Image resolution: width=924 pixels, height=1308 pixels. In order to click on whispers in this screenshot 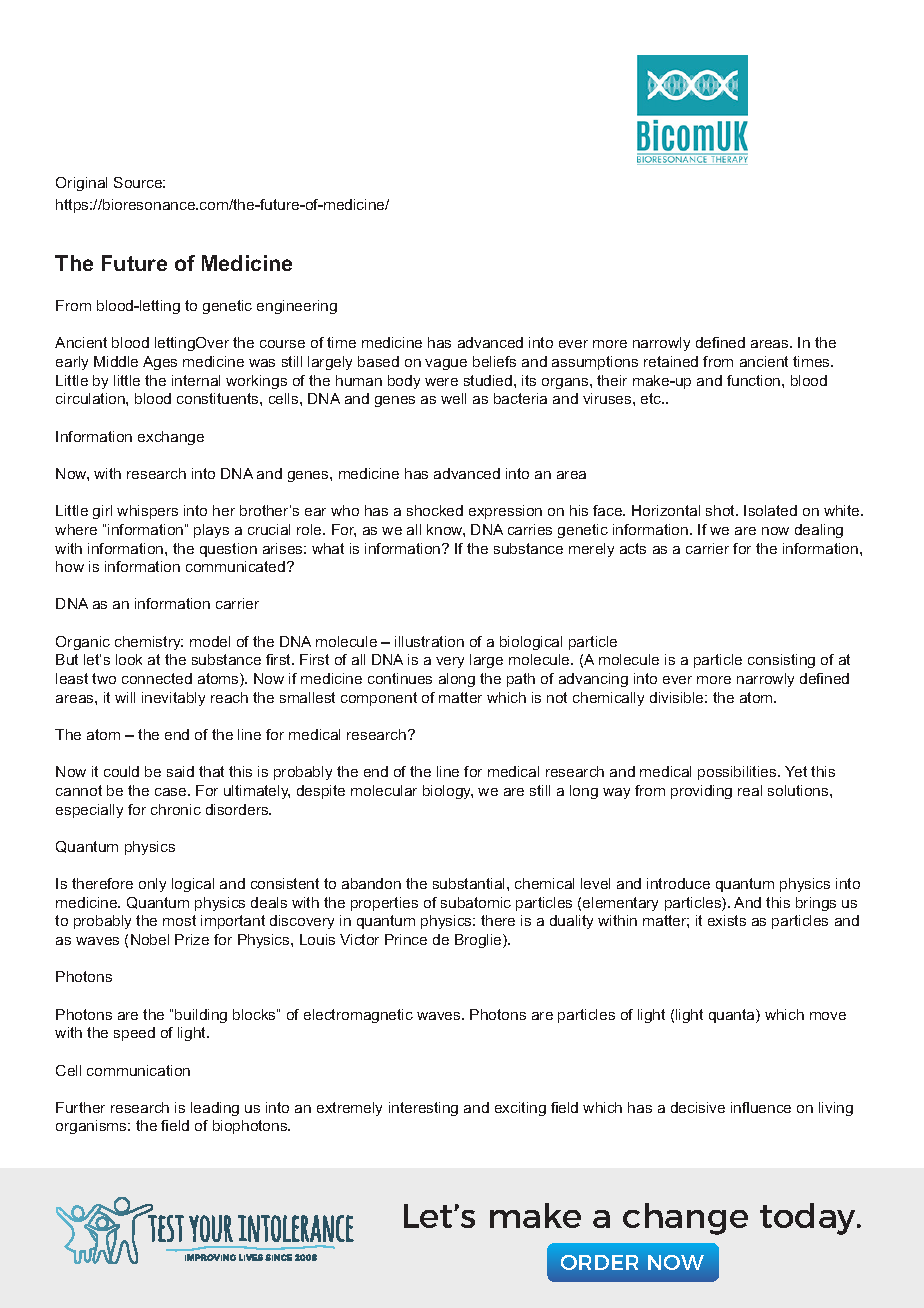, I will do `click(147, 512)`.
